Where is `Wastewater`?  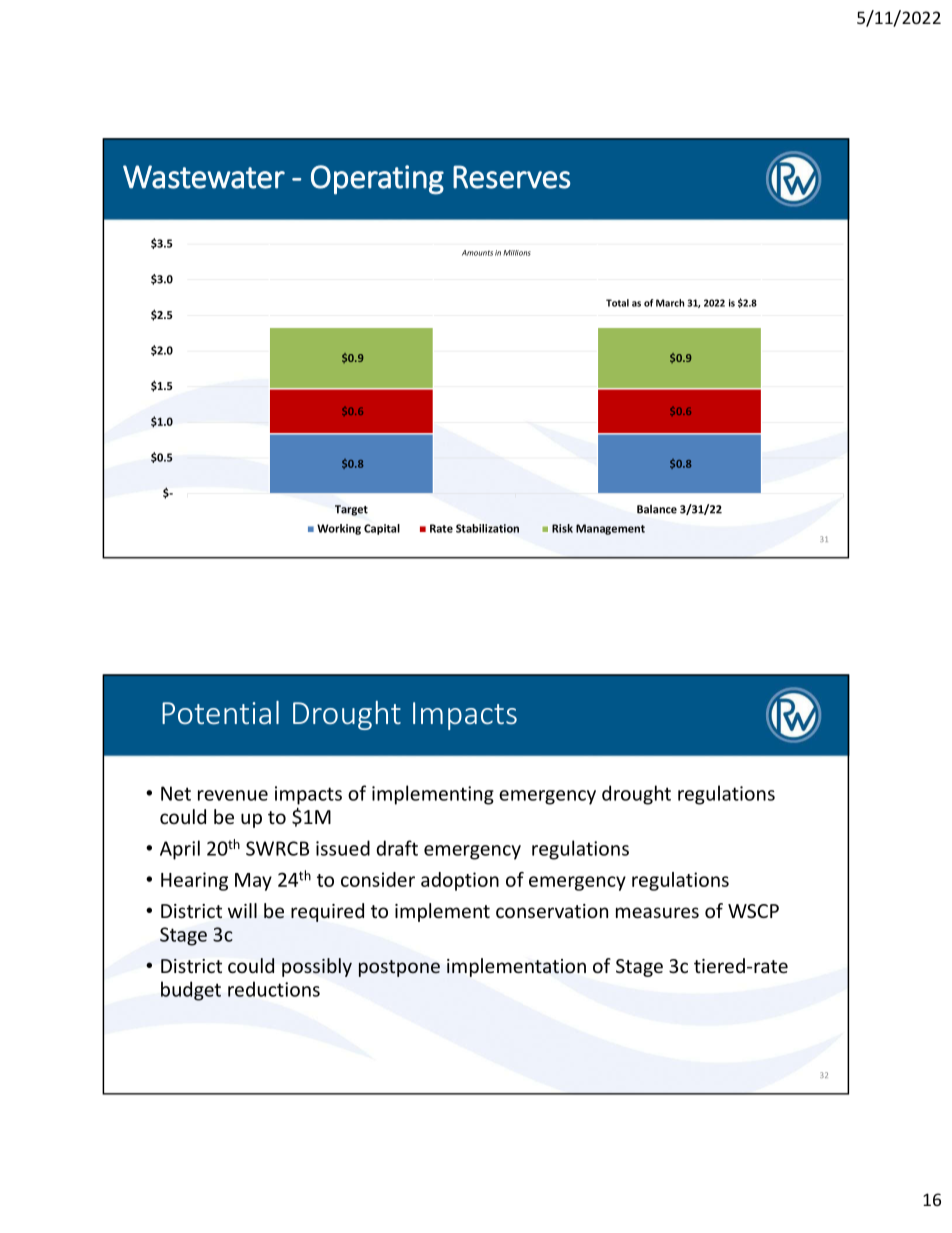 Wastewater is located at coordinates (204, 177).
